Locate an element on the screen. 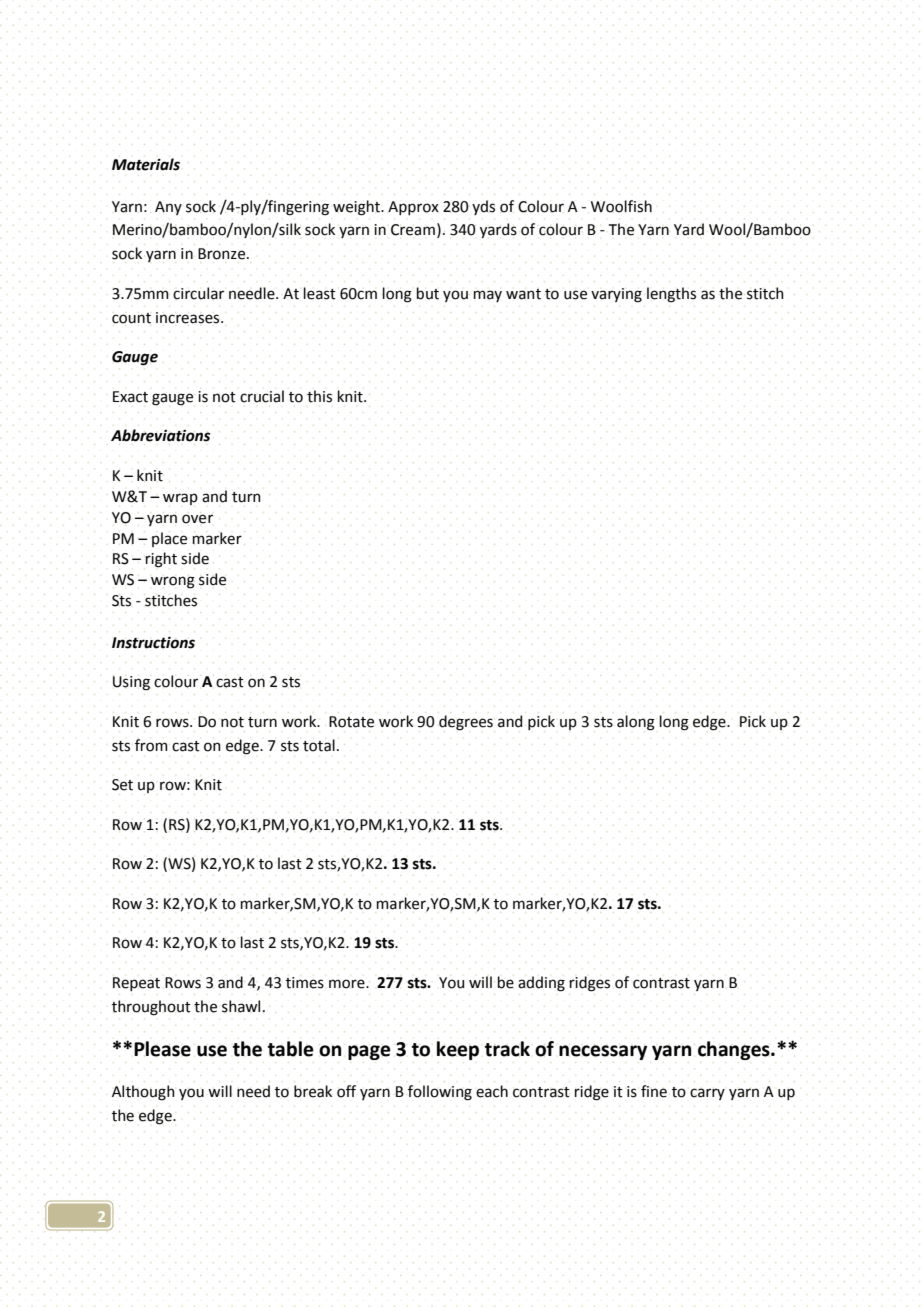  Please is located at coordinates (162, 1049).
